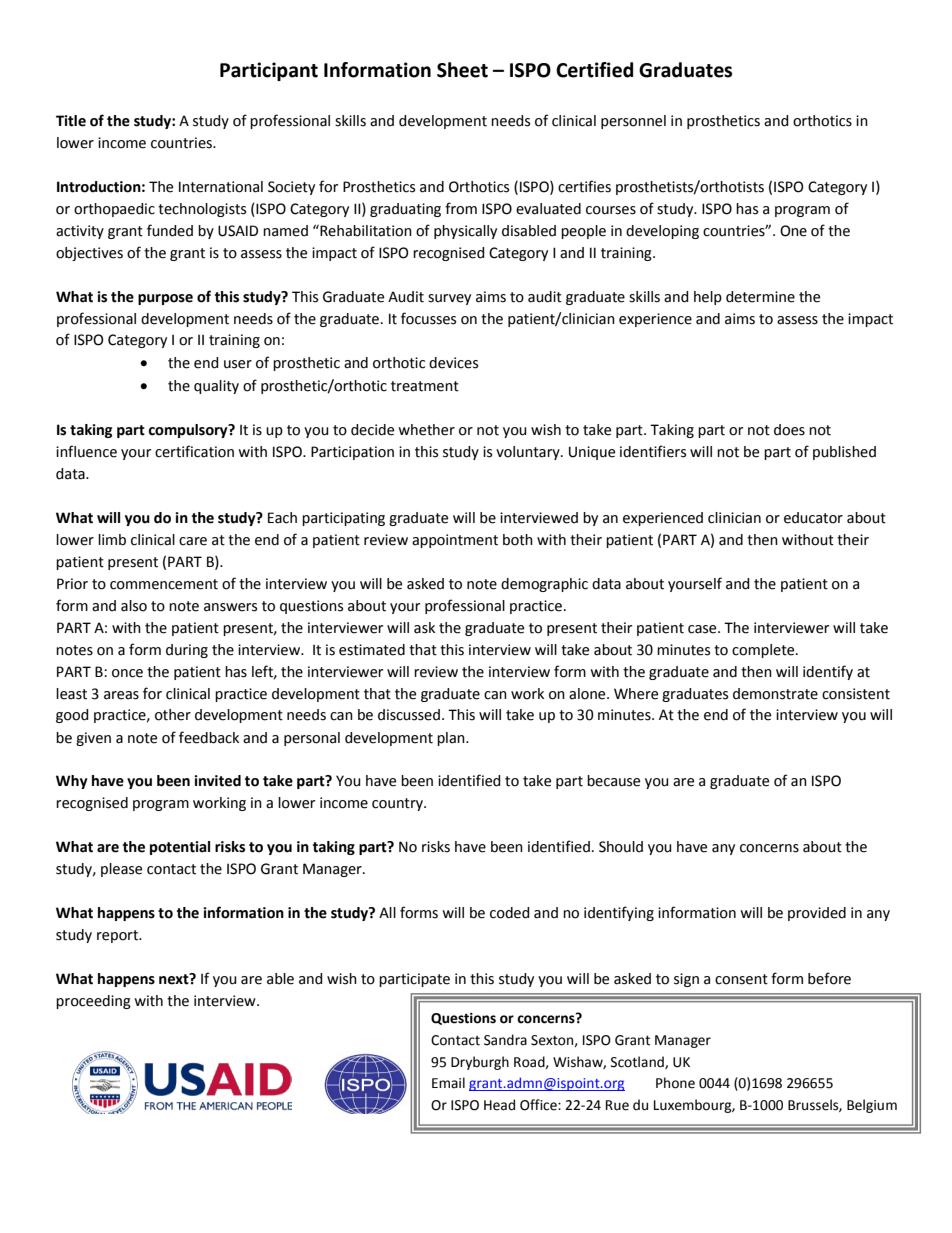 This screenshot has width=952, height=1233. Describe the element at coordinates (71, 121) in the screenshot. I see `Title` at that location.
